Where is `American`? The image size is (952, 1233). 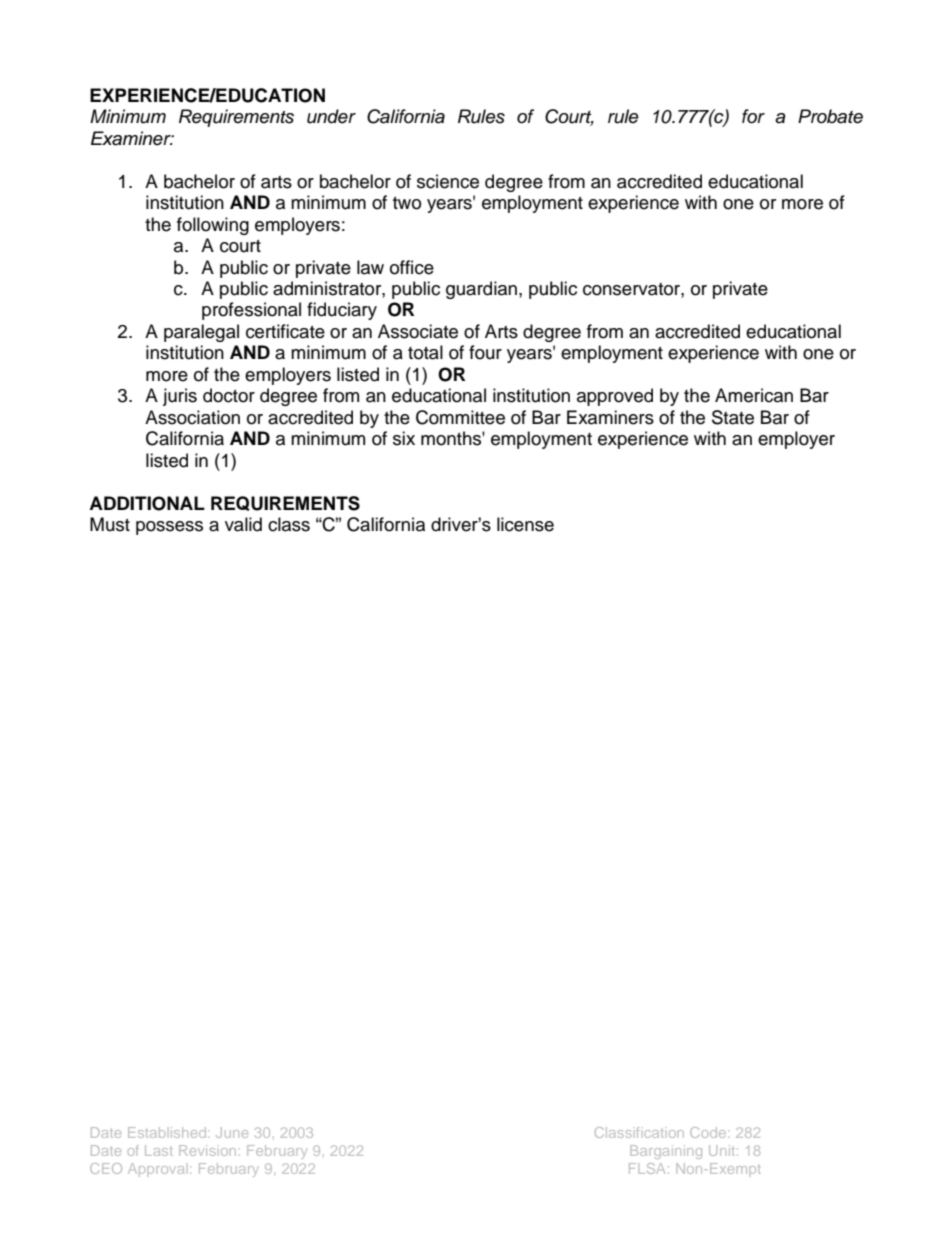
American is located at coordinates (754, 395).
